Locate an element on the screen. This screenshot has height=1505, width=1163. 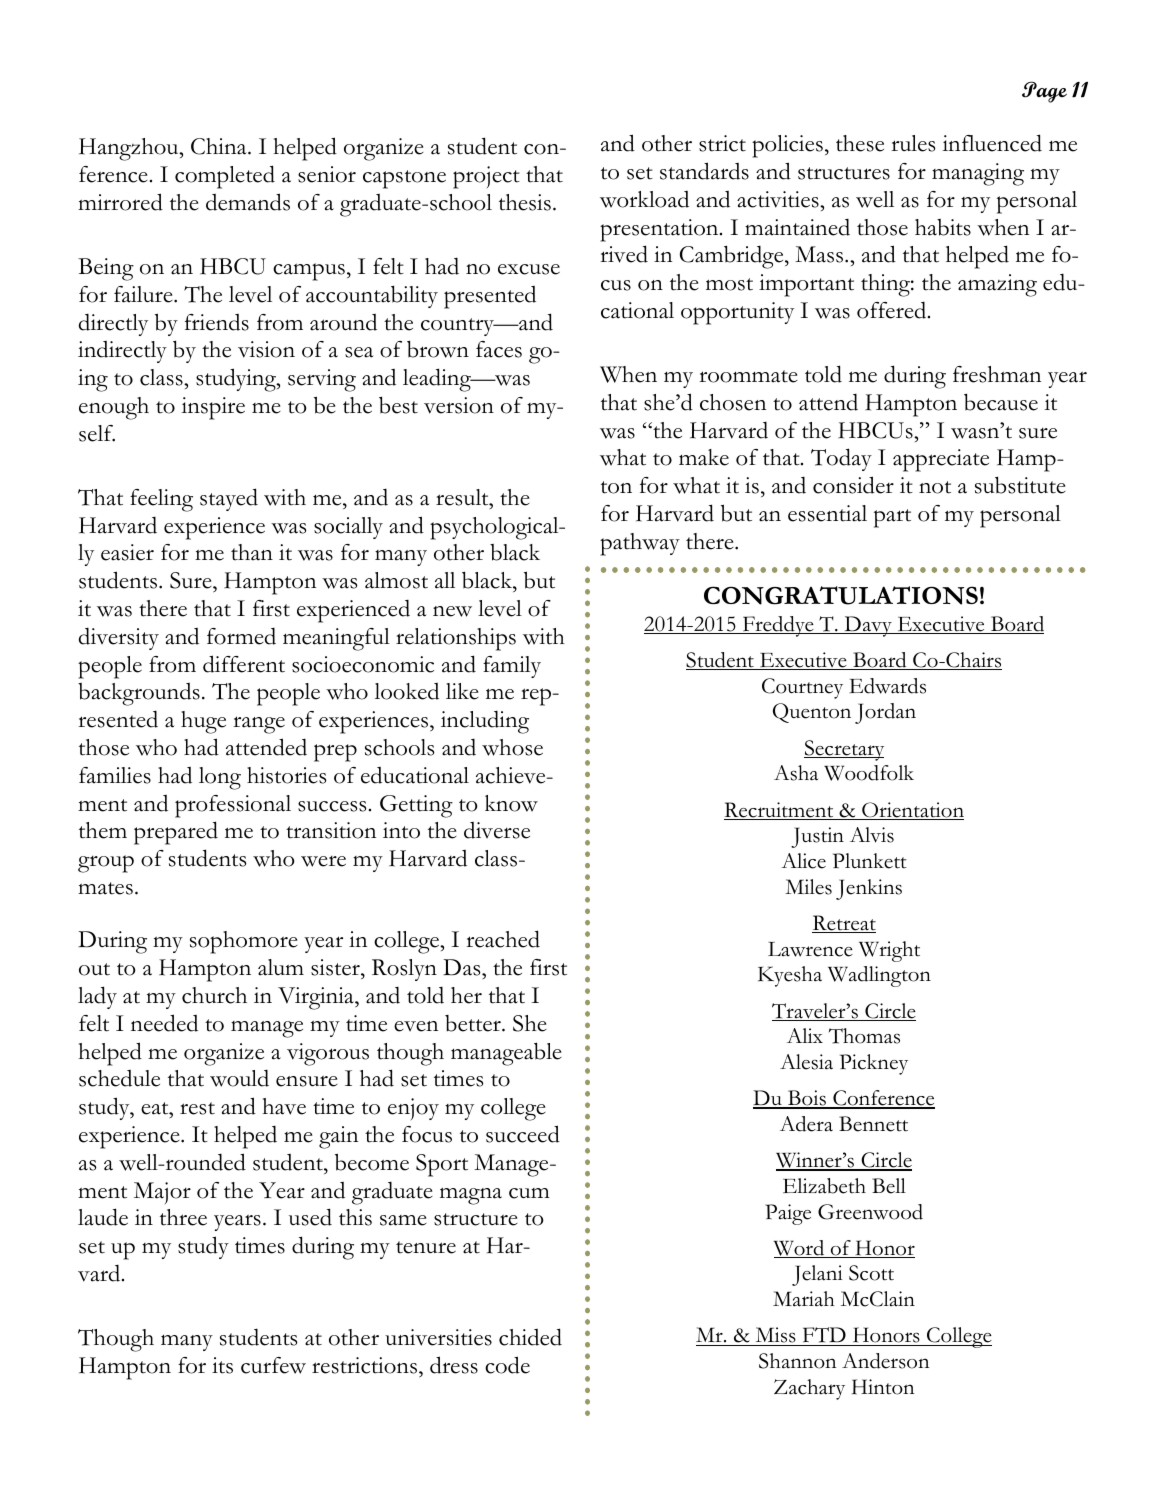
rules is located at coordinates (913, 143).
